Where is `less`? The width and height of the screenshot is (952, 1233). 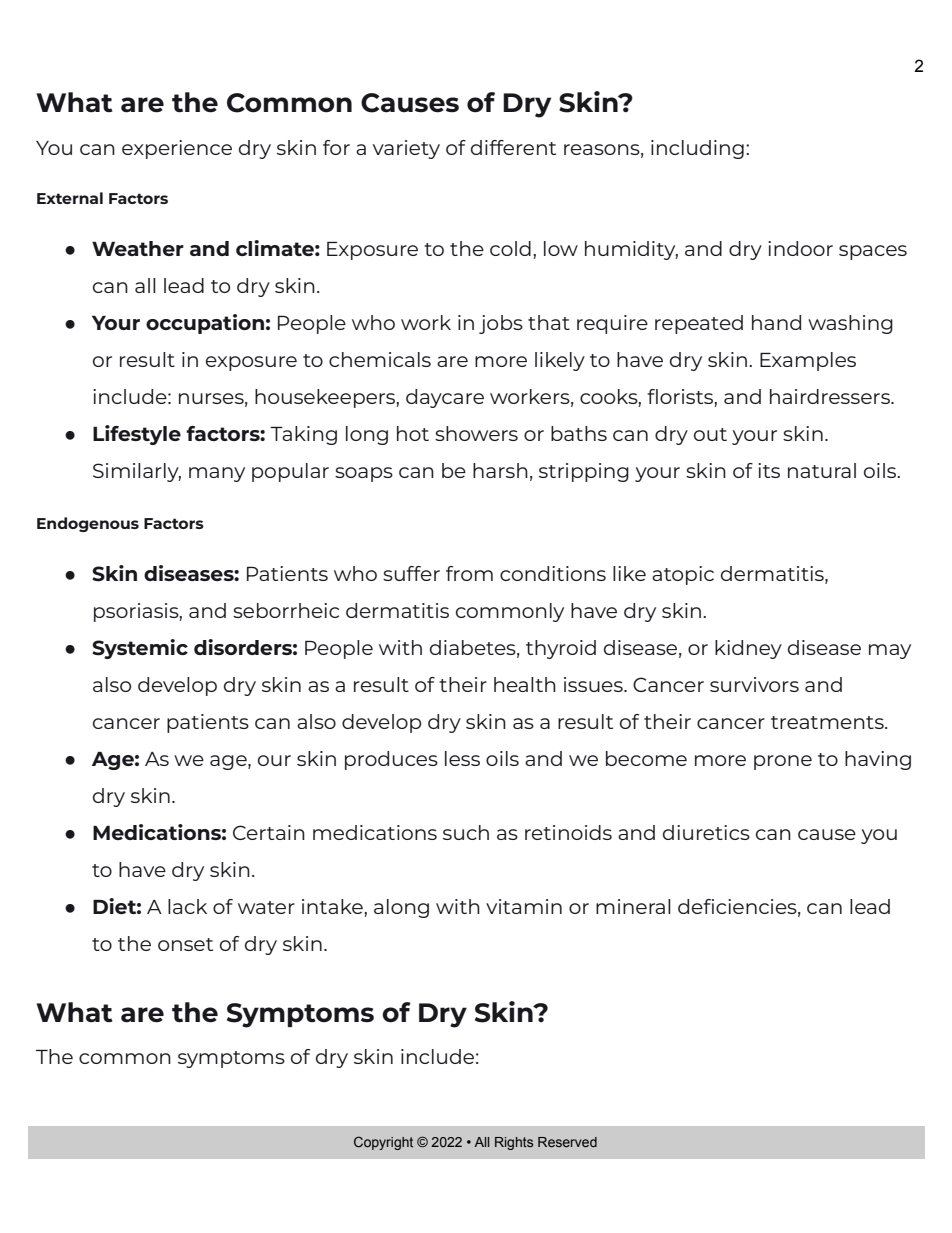
less is located at coordinates (462, 758).
